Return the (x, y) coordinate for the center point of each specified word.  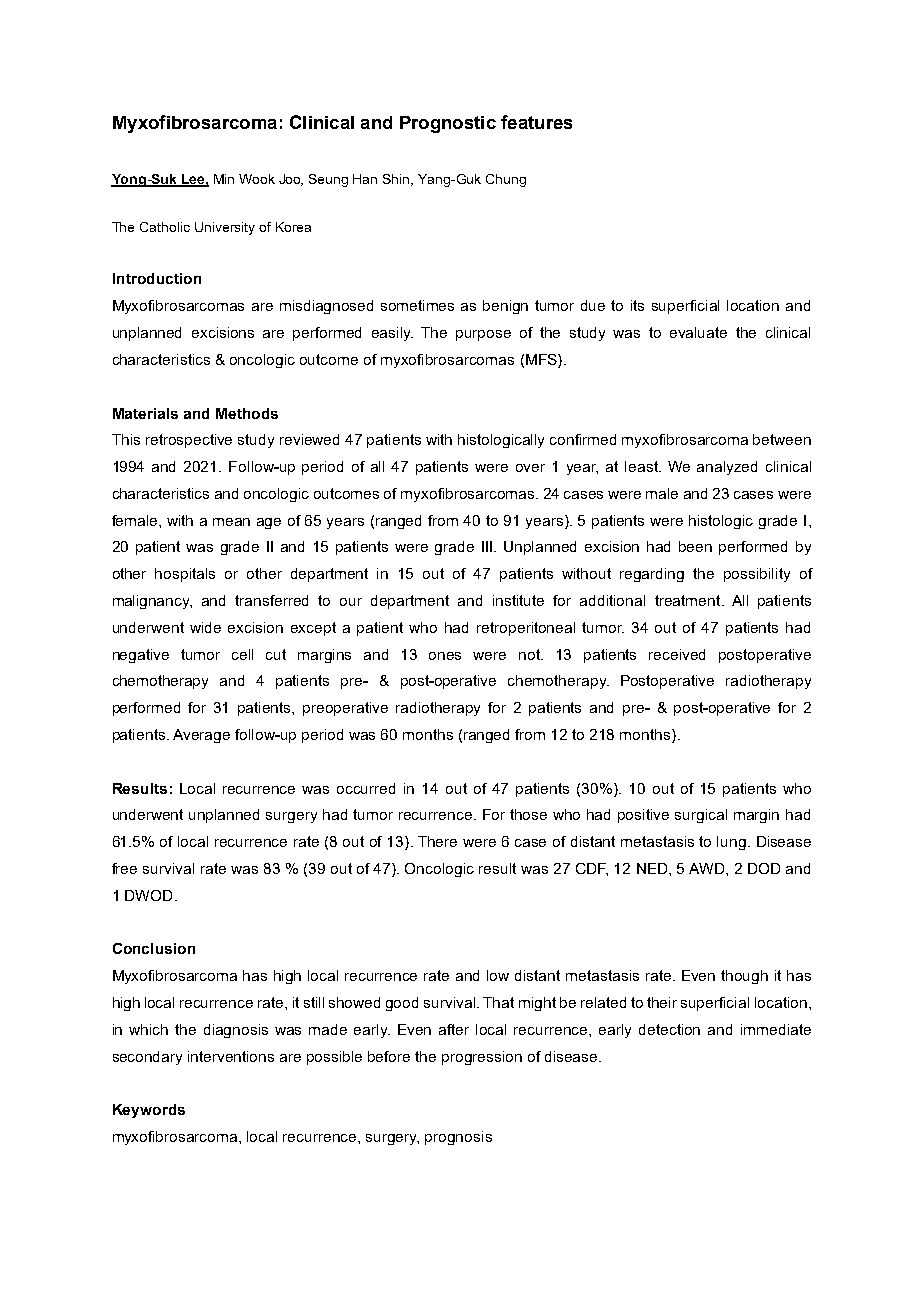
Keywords (149, 1111)
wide (205, 627)
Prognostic (448, 124)
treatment (689, 600)
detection (669, 1029)
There (437, 841)
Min (224, 179)
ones (445, 656)
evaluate (698, 332)
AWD (708, 868)
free (124, 868)
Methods (247, 413)
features (536, 122)
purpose (483, 335)
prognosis (458, 1138)
